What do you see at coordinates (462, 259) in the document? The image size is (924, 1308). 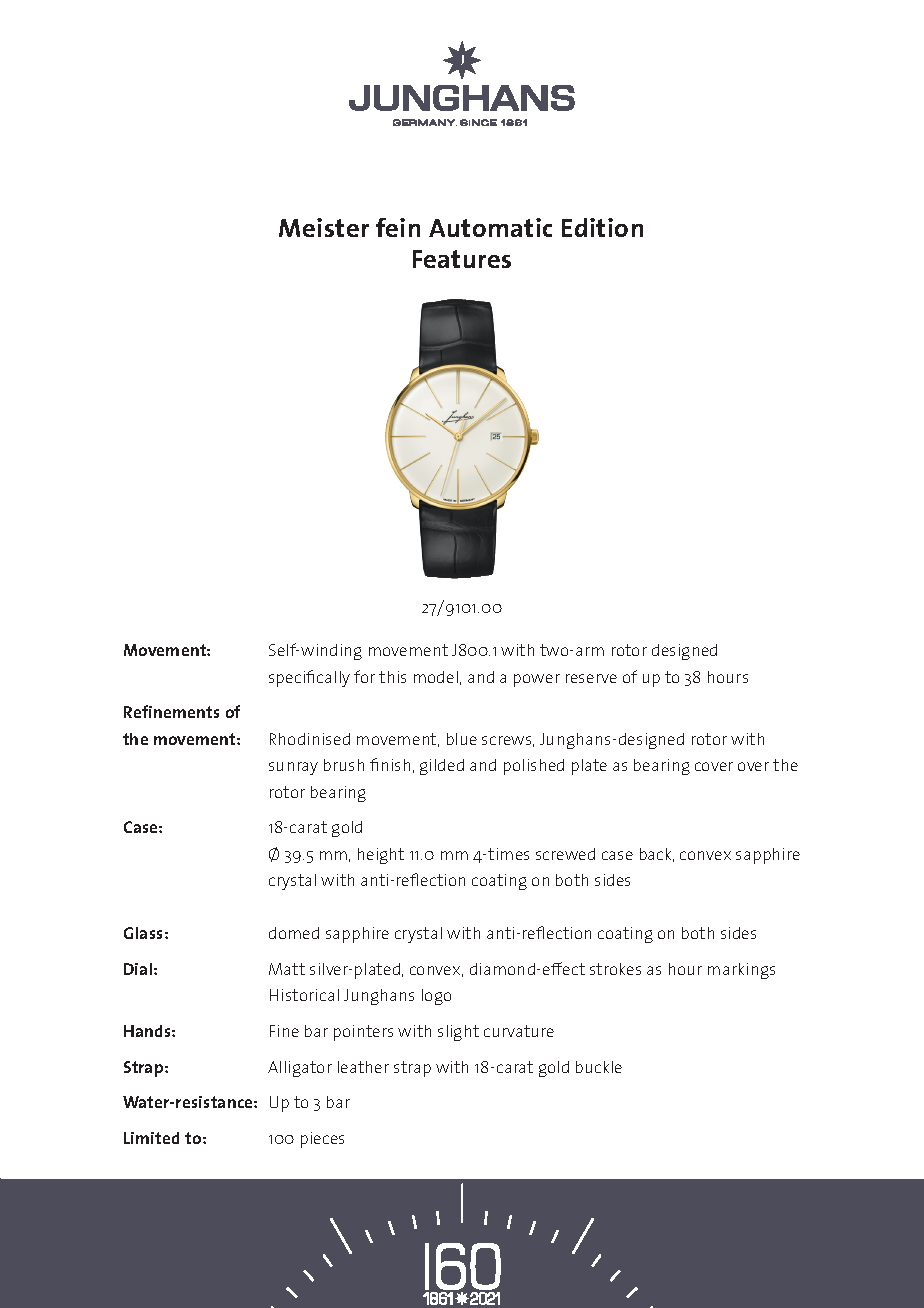 I see `Features` at bounding box center [462, 259].
